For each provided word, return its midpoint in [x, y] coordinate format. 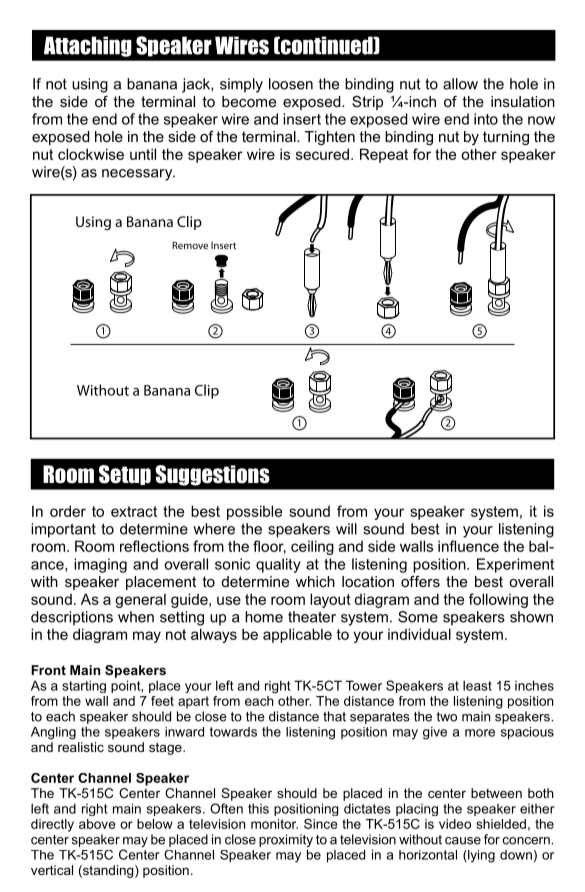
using [90, 85]
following [498, 600]
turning [506, 138]
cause [463, 841]
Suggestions [212, 475]
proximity [286, 842]
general [140, 600]
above [97, 824]
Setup [125, 475]
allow [460, 84]
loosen [291, 84]
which [315, 581]
